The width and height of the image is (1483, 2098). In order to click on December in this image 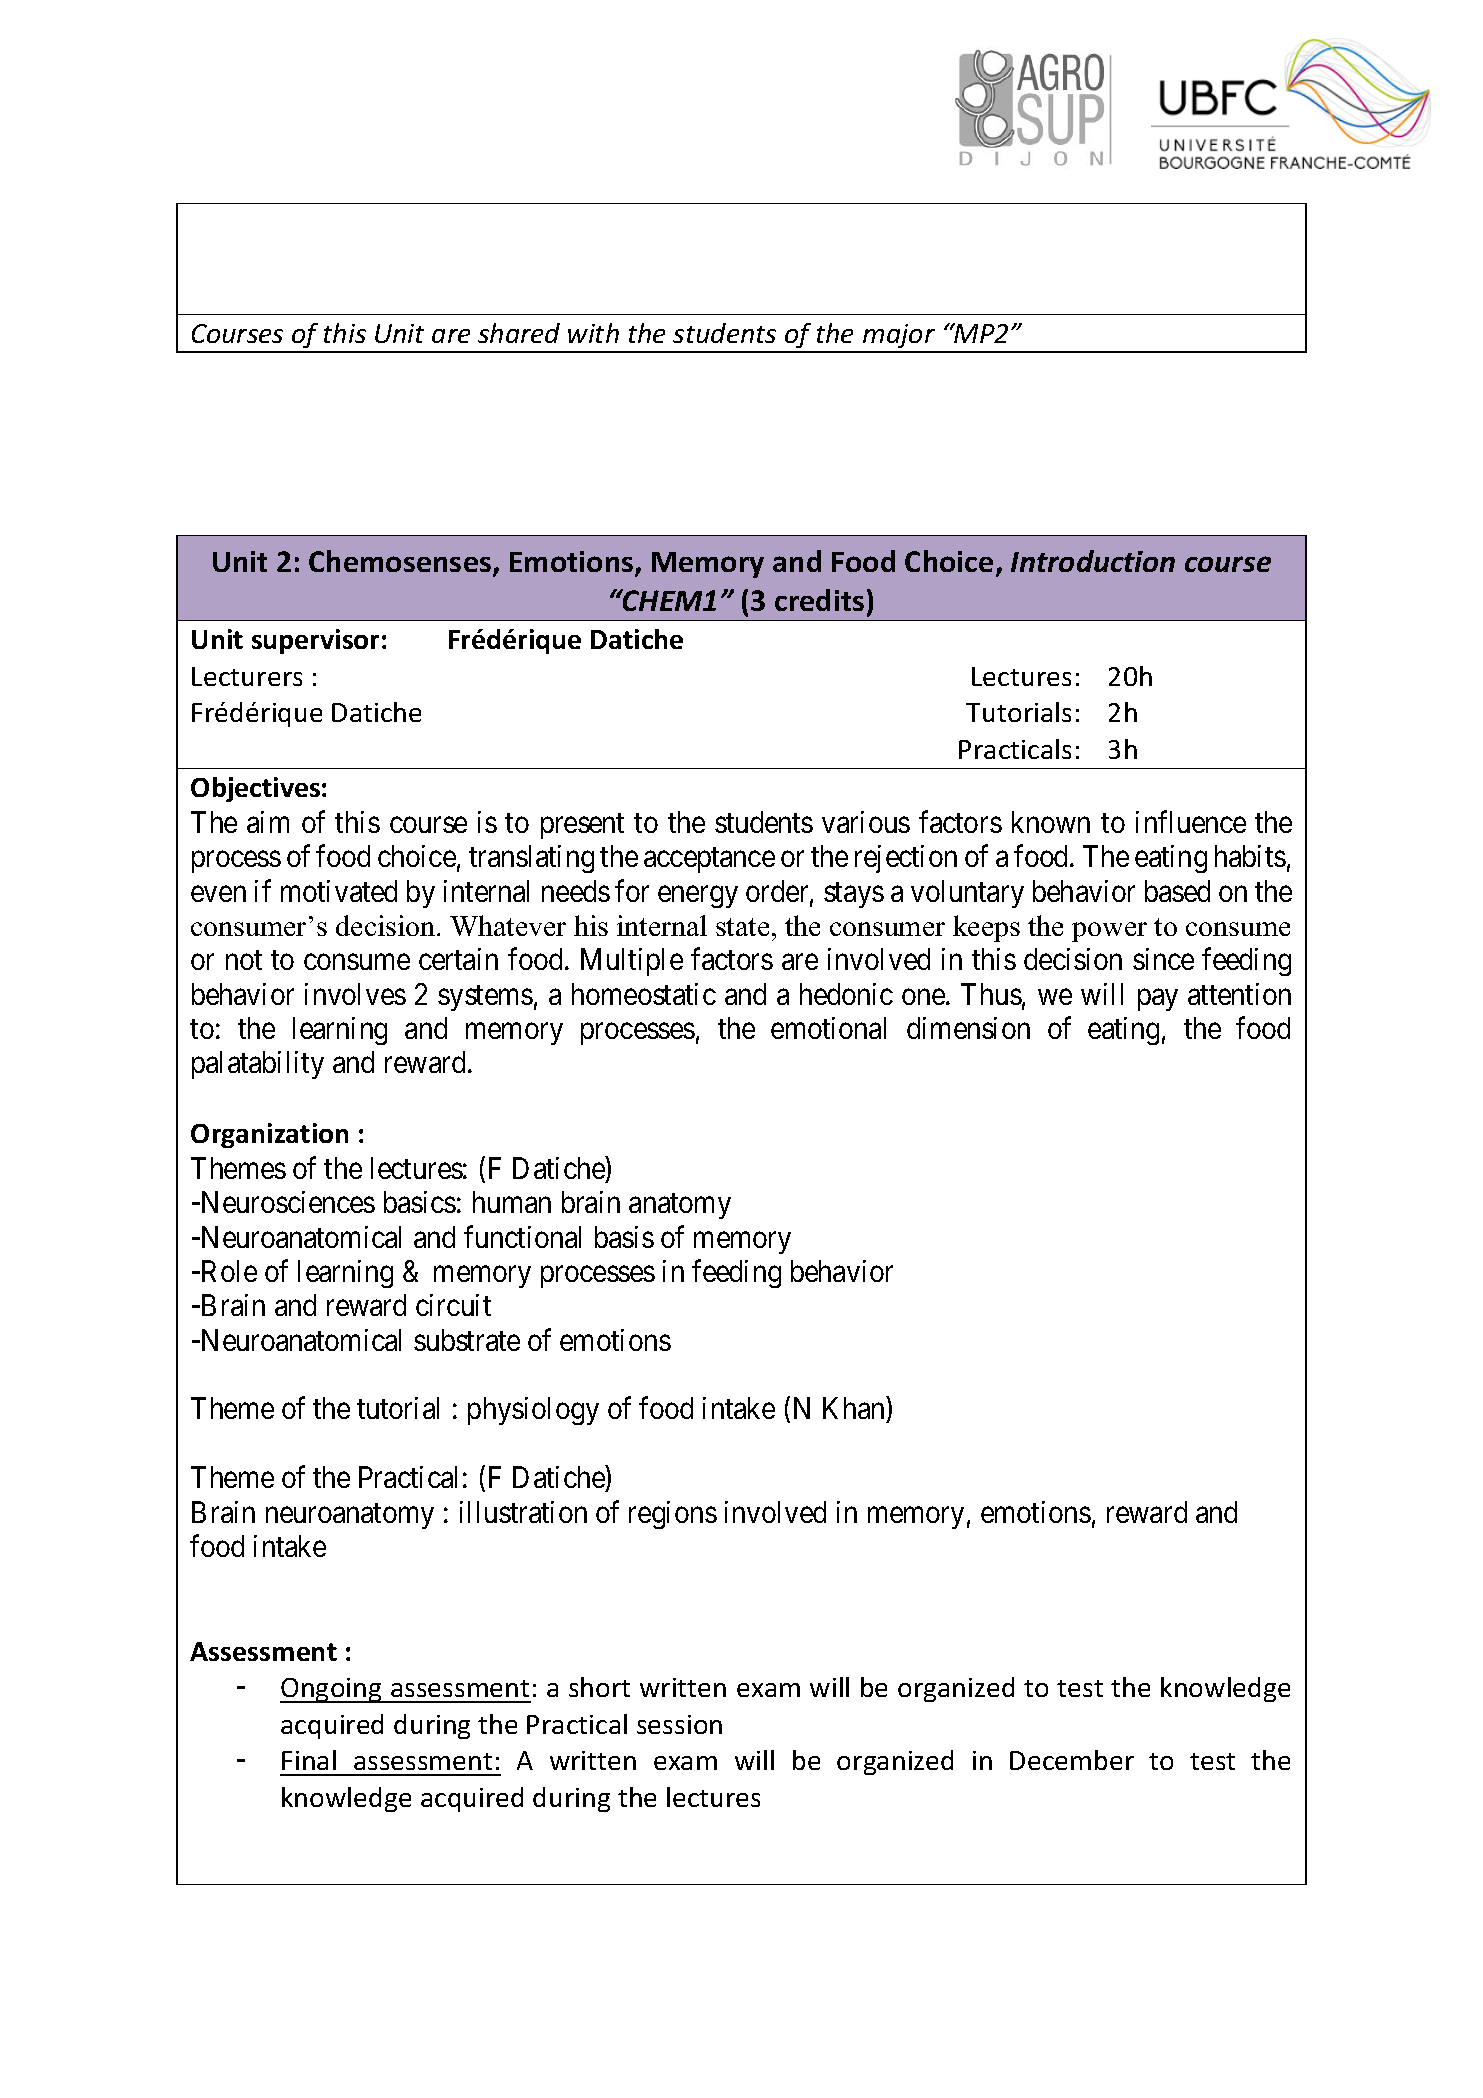, I will do `click(1072, 1760)`.
